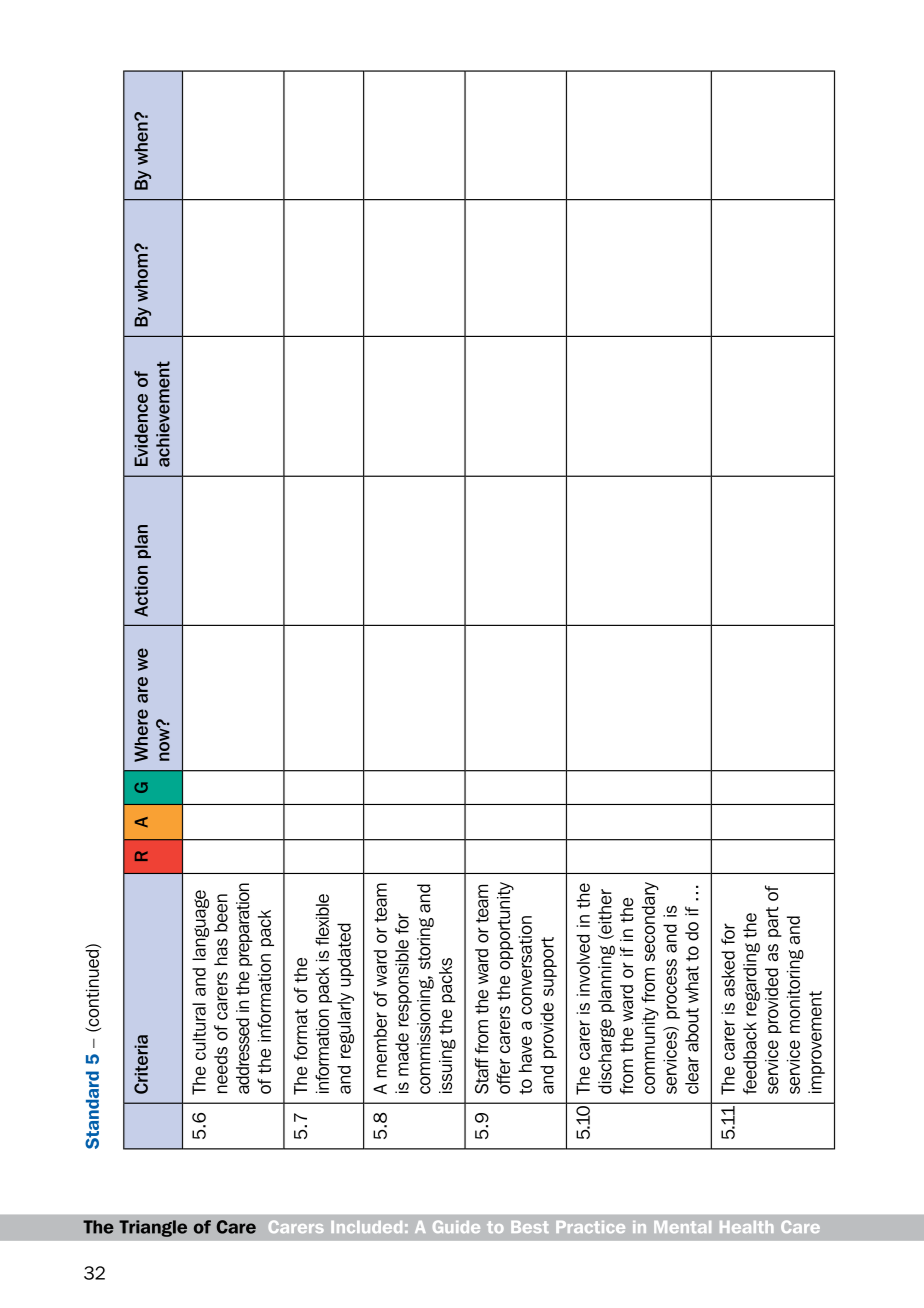 The width and height of the screenshot is (924, 1308). What do you see at coordinates (530, 1227) in the screenshot?
I see `Best` at bounding box center [530, 1227].
